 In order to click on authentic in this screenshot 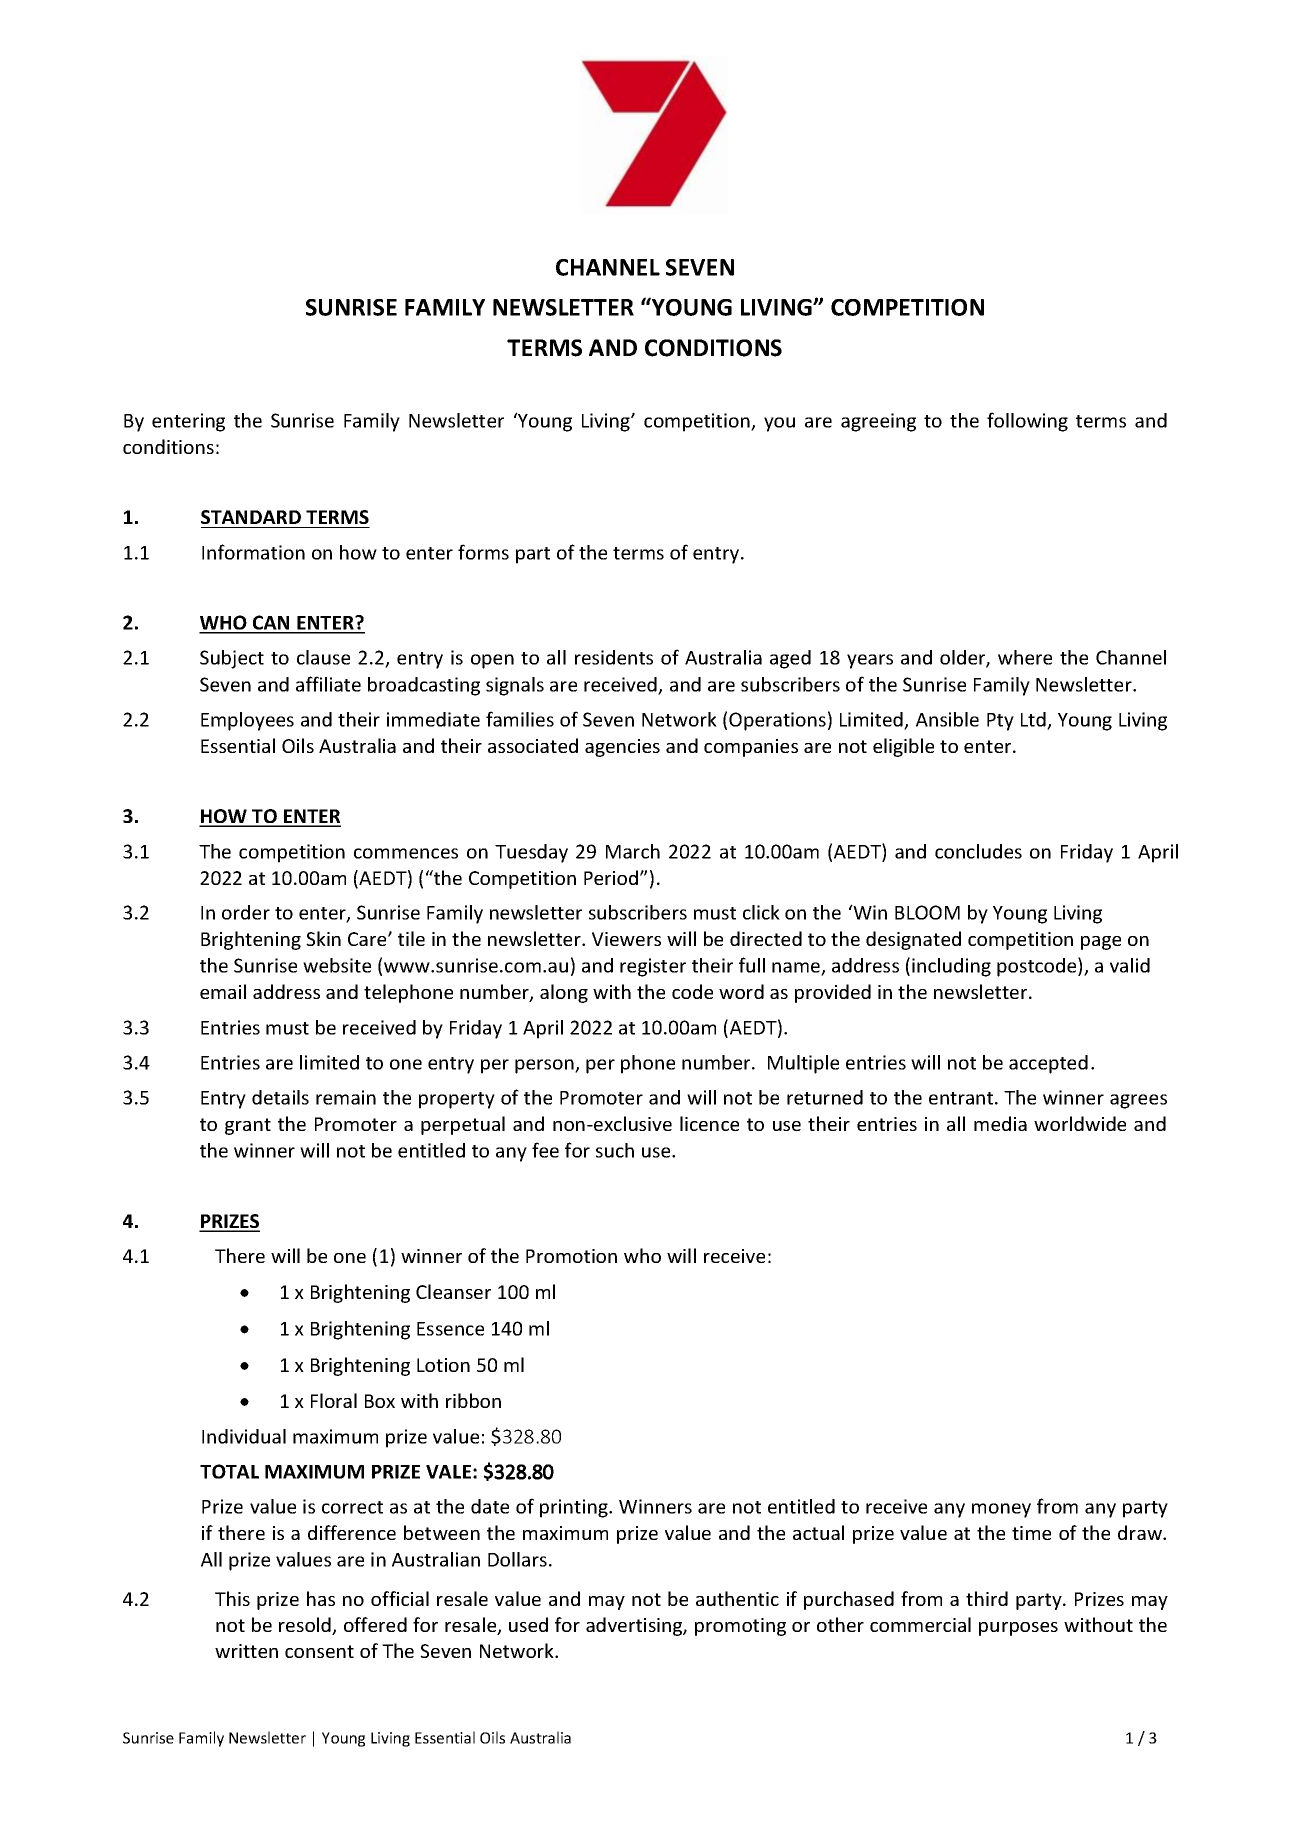, I will do `click(737, 1598)`.
